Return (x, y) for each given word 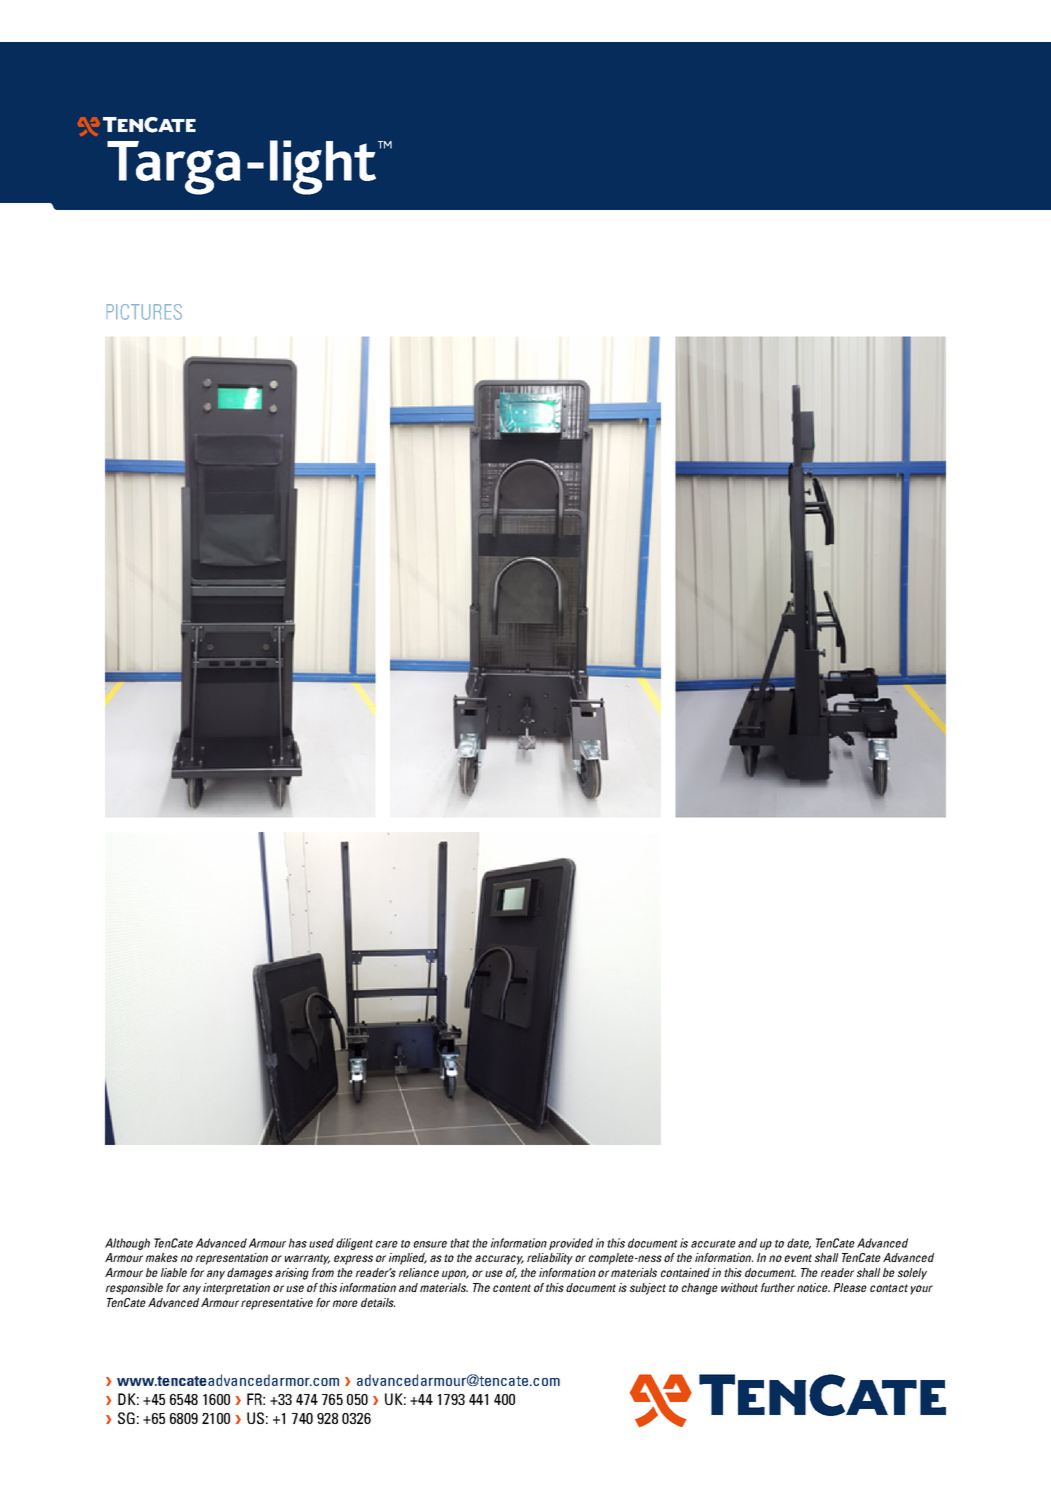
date (799, 1243)
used (321, 1243)
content (512, 1288)
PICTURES (144, 312)
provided (571, 1244)
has (298, 1243)
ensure (430, 1244)
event (798, 1258)
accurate (713, 1244)
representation (232, 1259)
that (460, 1243)
